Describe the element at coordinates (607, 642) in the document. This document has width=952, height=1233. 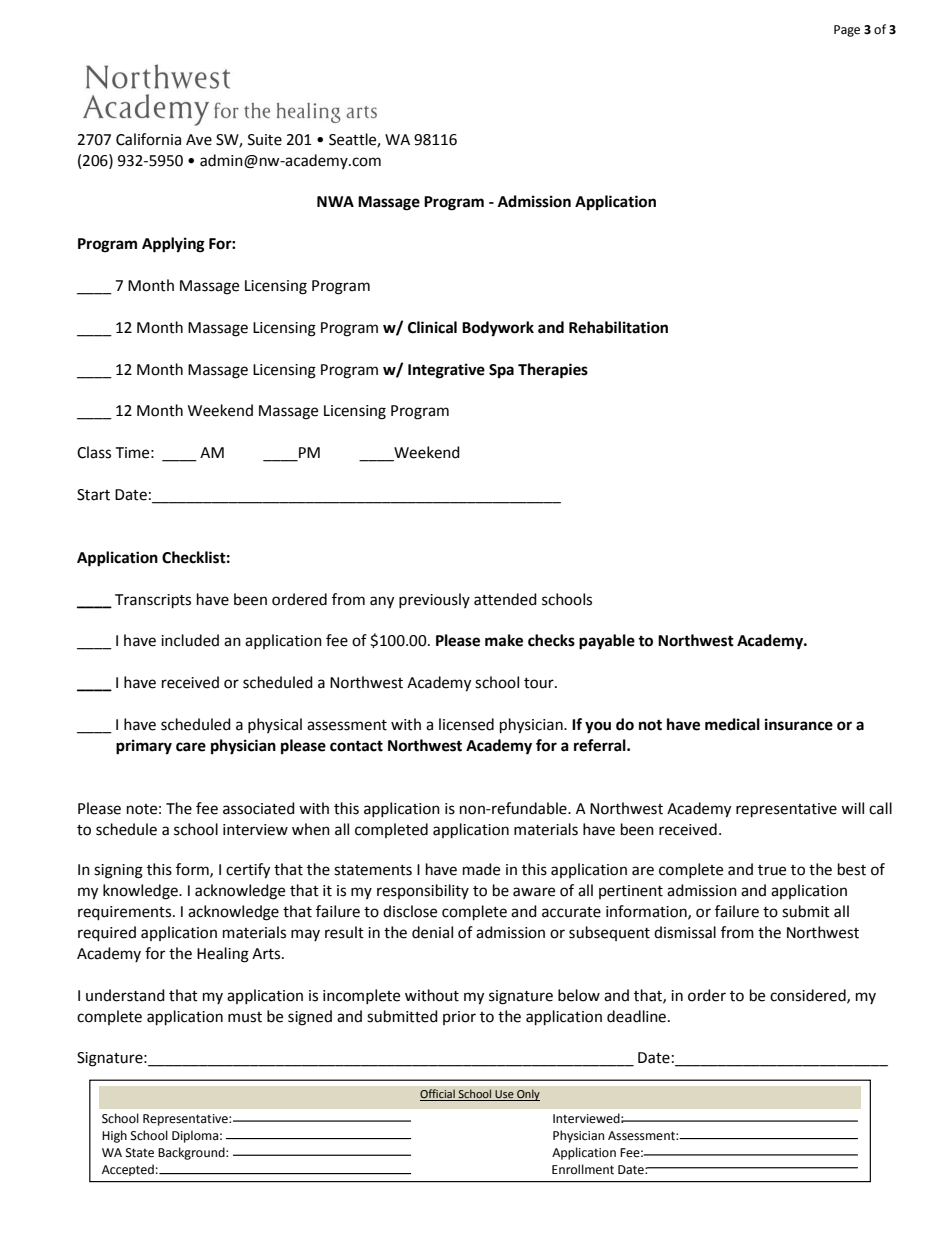
I see `payable` at that location.
